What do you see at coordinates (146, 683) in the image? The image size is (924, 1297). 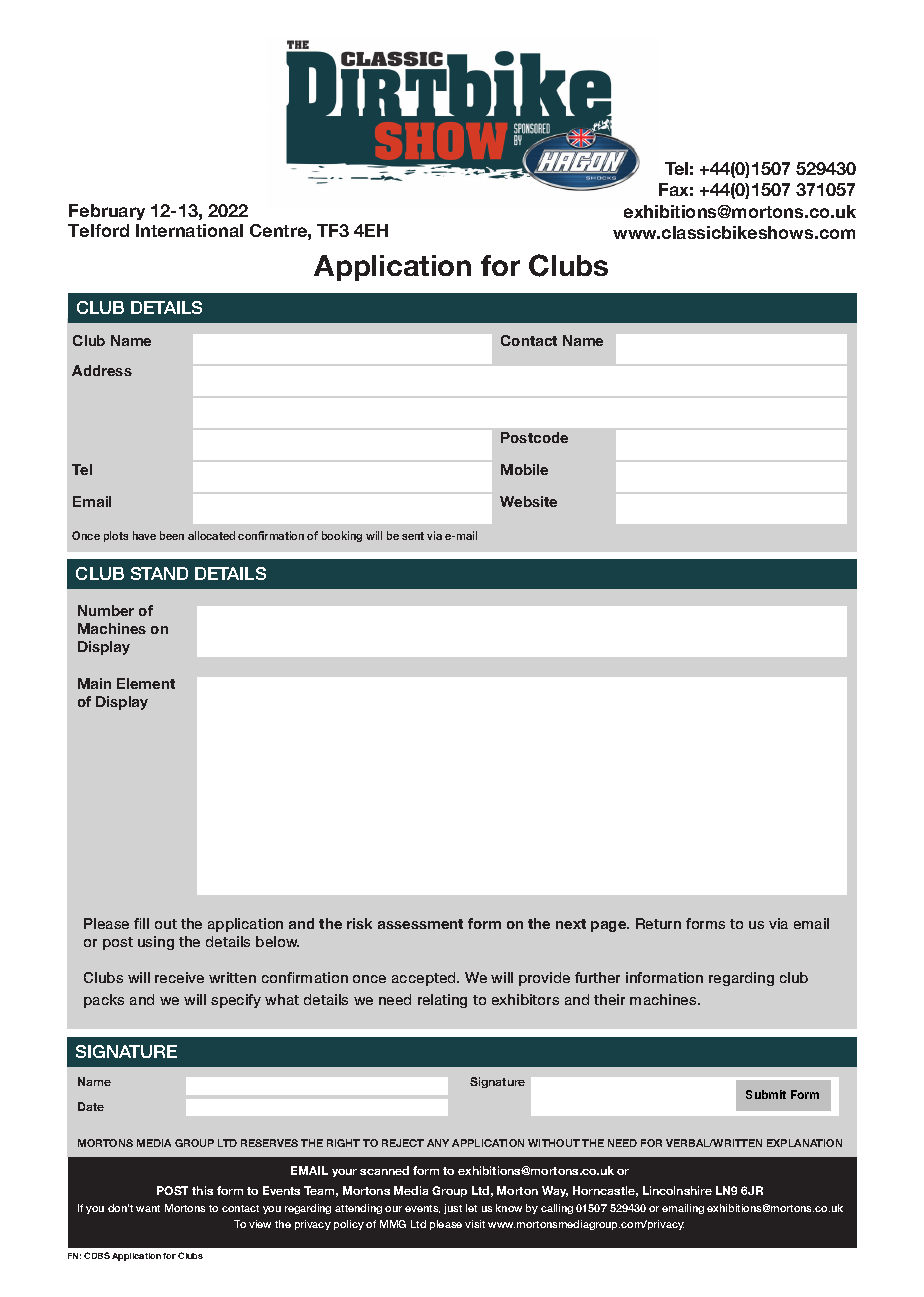 I see `Element` at bounding box center [146, 683].
